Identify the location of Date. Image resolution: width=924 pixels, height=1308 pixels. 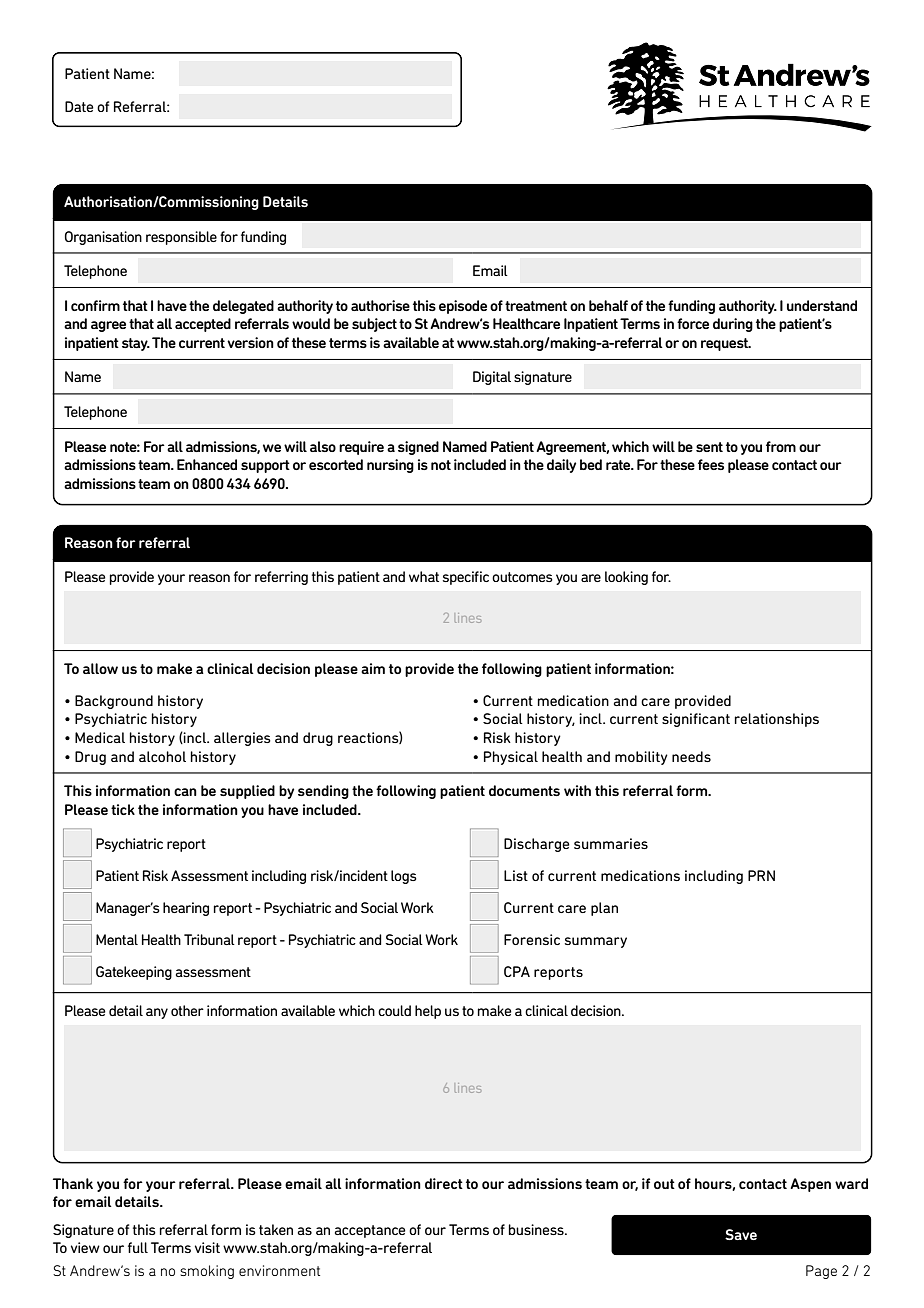
(79, 106).
